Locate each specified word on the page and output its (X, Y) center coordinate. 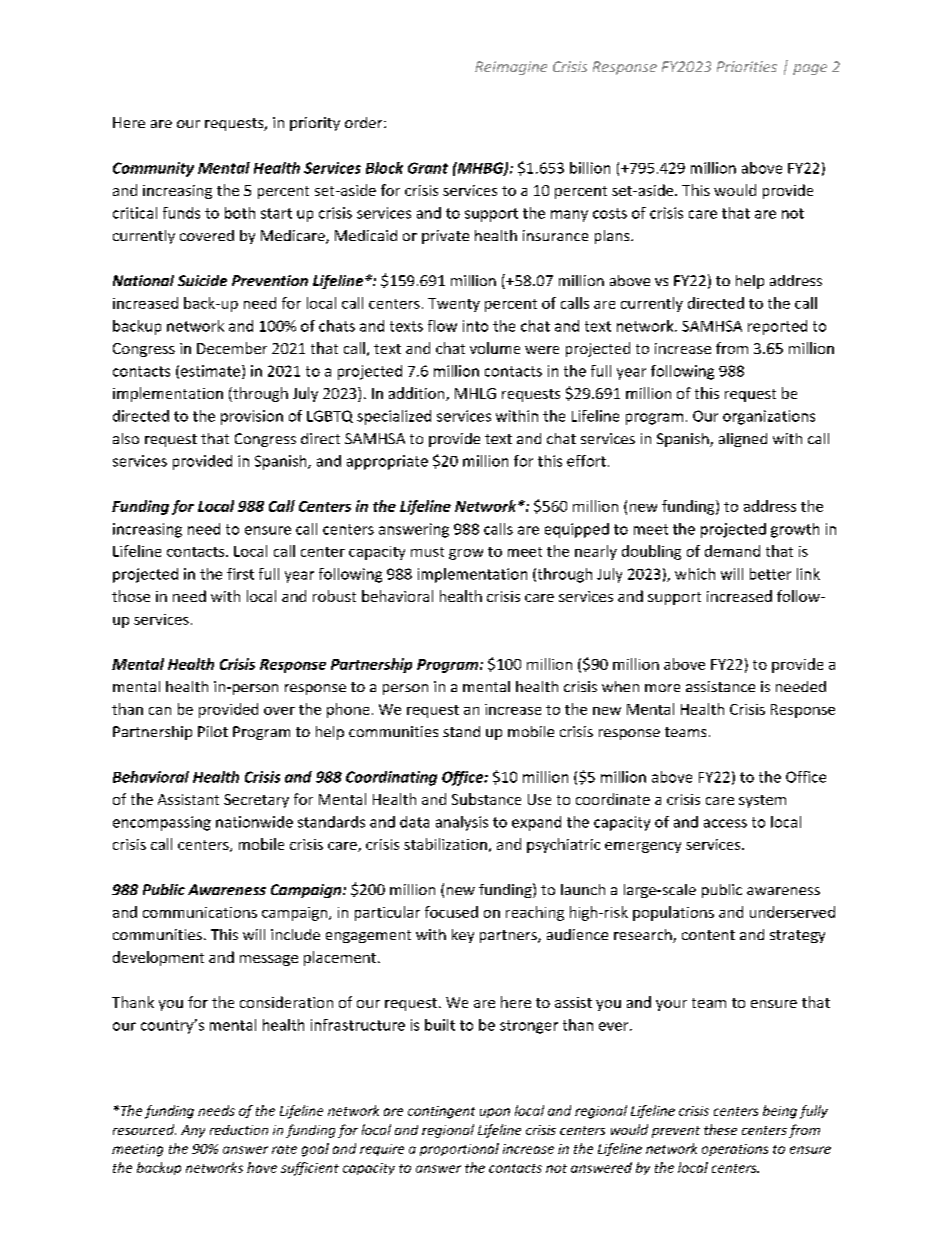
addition (418, 394)
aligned (743, 440)
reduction (239, 1130)
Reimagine (511, 68)
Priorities (747, 66)
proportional (459, 1149)
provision (252, 417)
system (762, 801)
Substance (486, 799)
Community (153, 169)
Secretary (256, 801)
